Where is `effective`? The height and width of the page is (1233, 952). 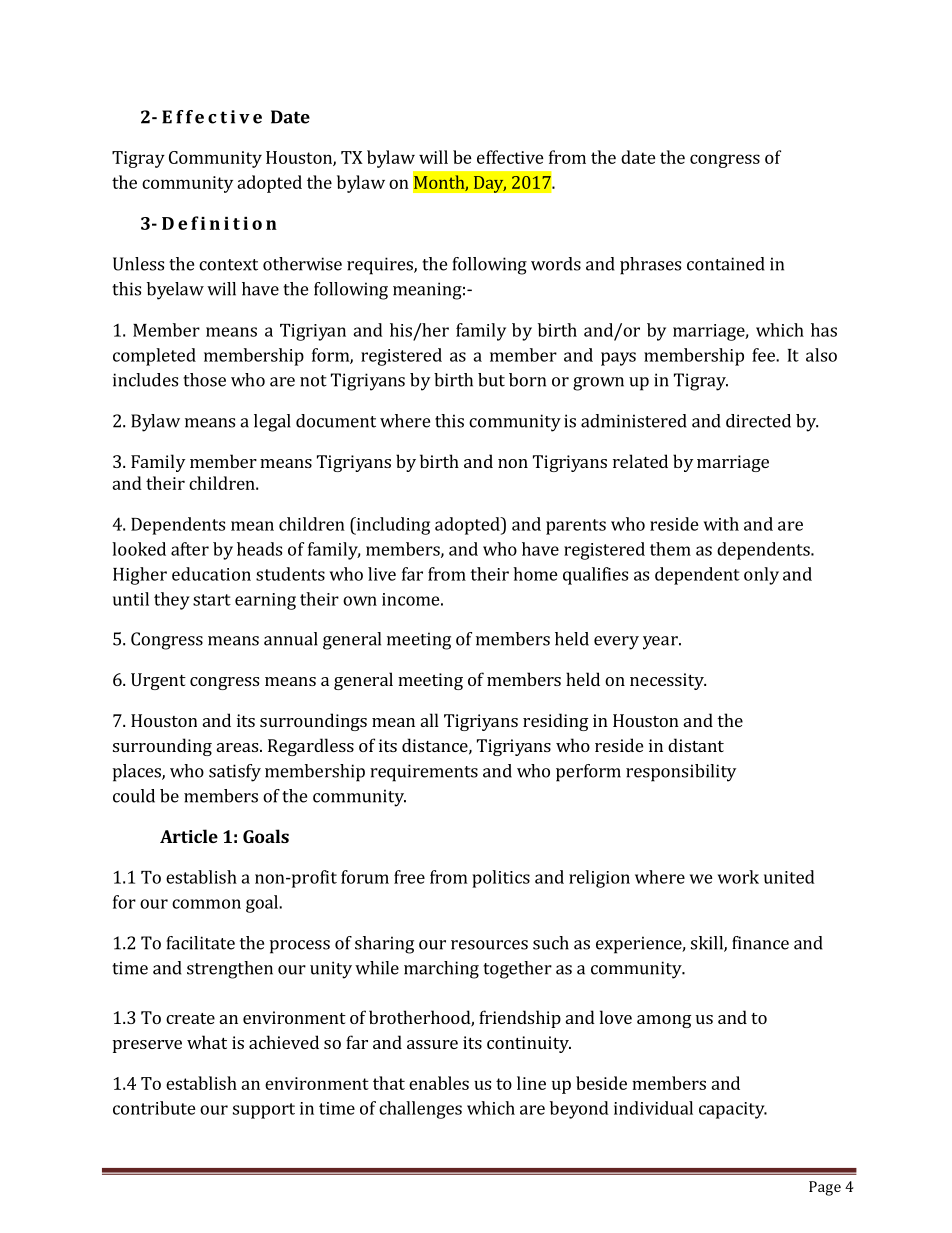
effective is located at coordinates (510, 157).
